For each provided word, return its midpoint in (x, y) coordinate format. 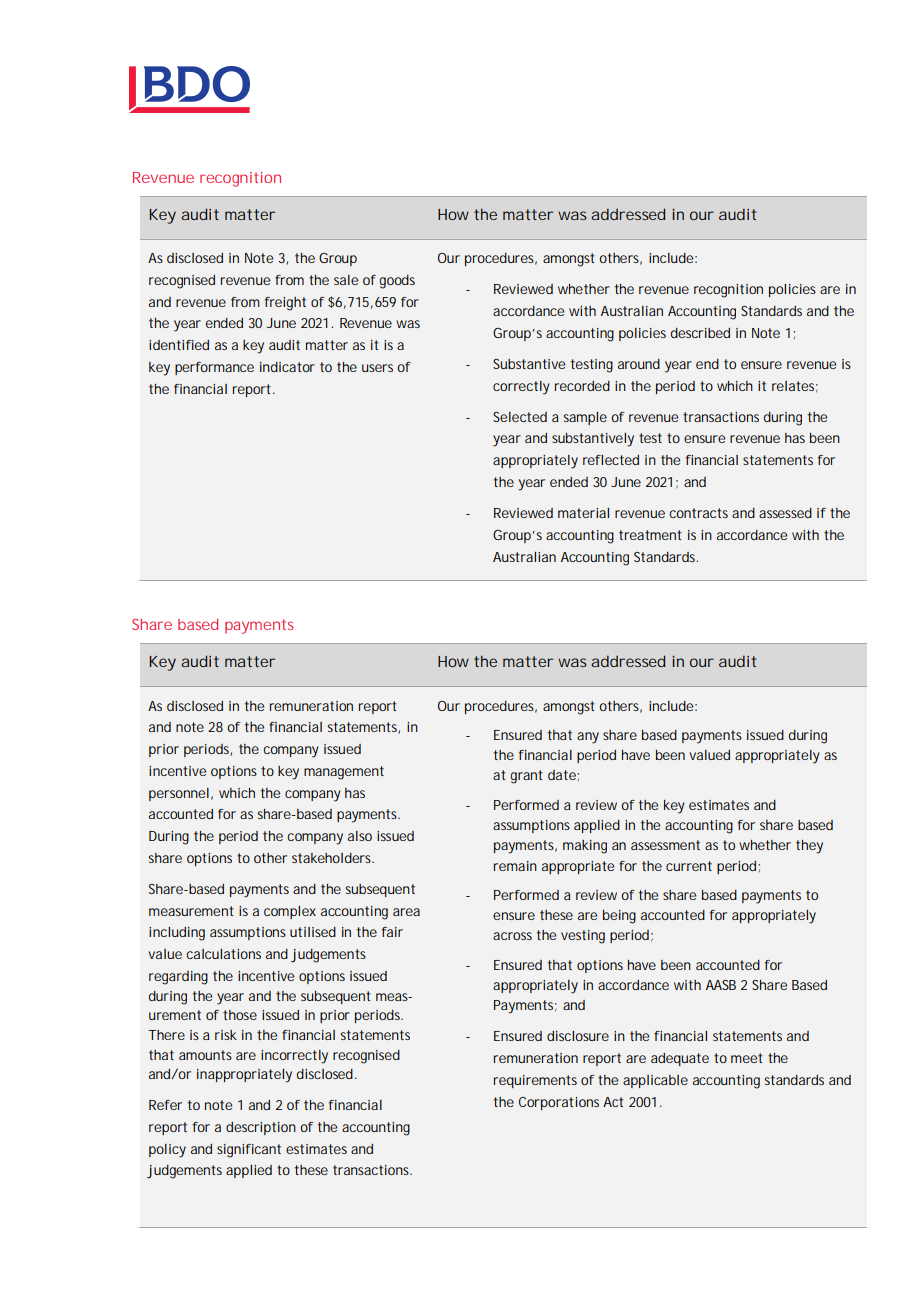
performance (214, 368)
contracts (698, 513)
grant (526, 777)
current (689, 866)
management (344, 773)
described (700, 333)
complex (290, 912)
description (261, 1128)
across (512, 936)
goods (397, 282)
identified (179, 345)
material (583, 513)
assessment (665, 845)
